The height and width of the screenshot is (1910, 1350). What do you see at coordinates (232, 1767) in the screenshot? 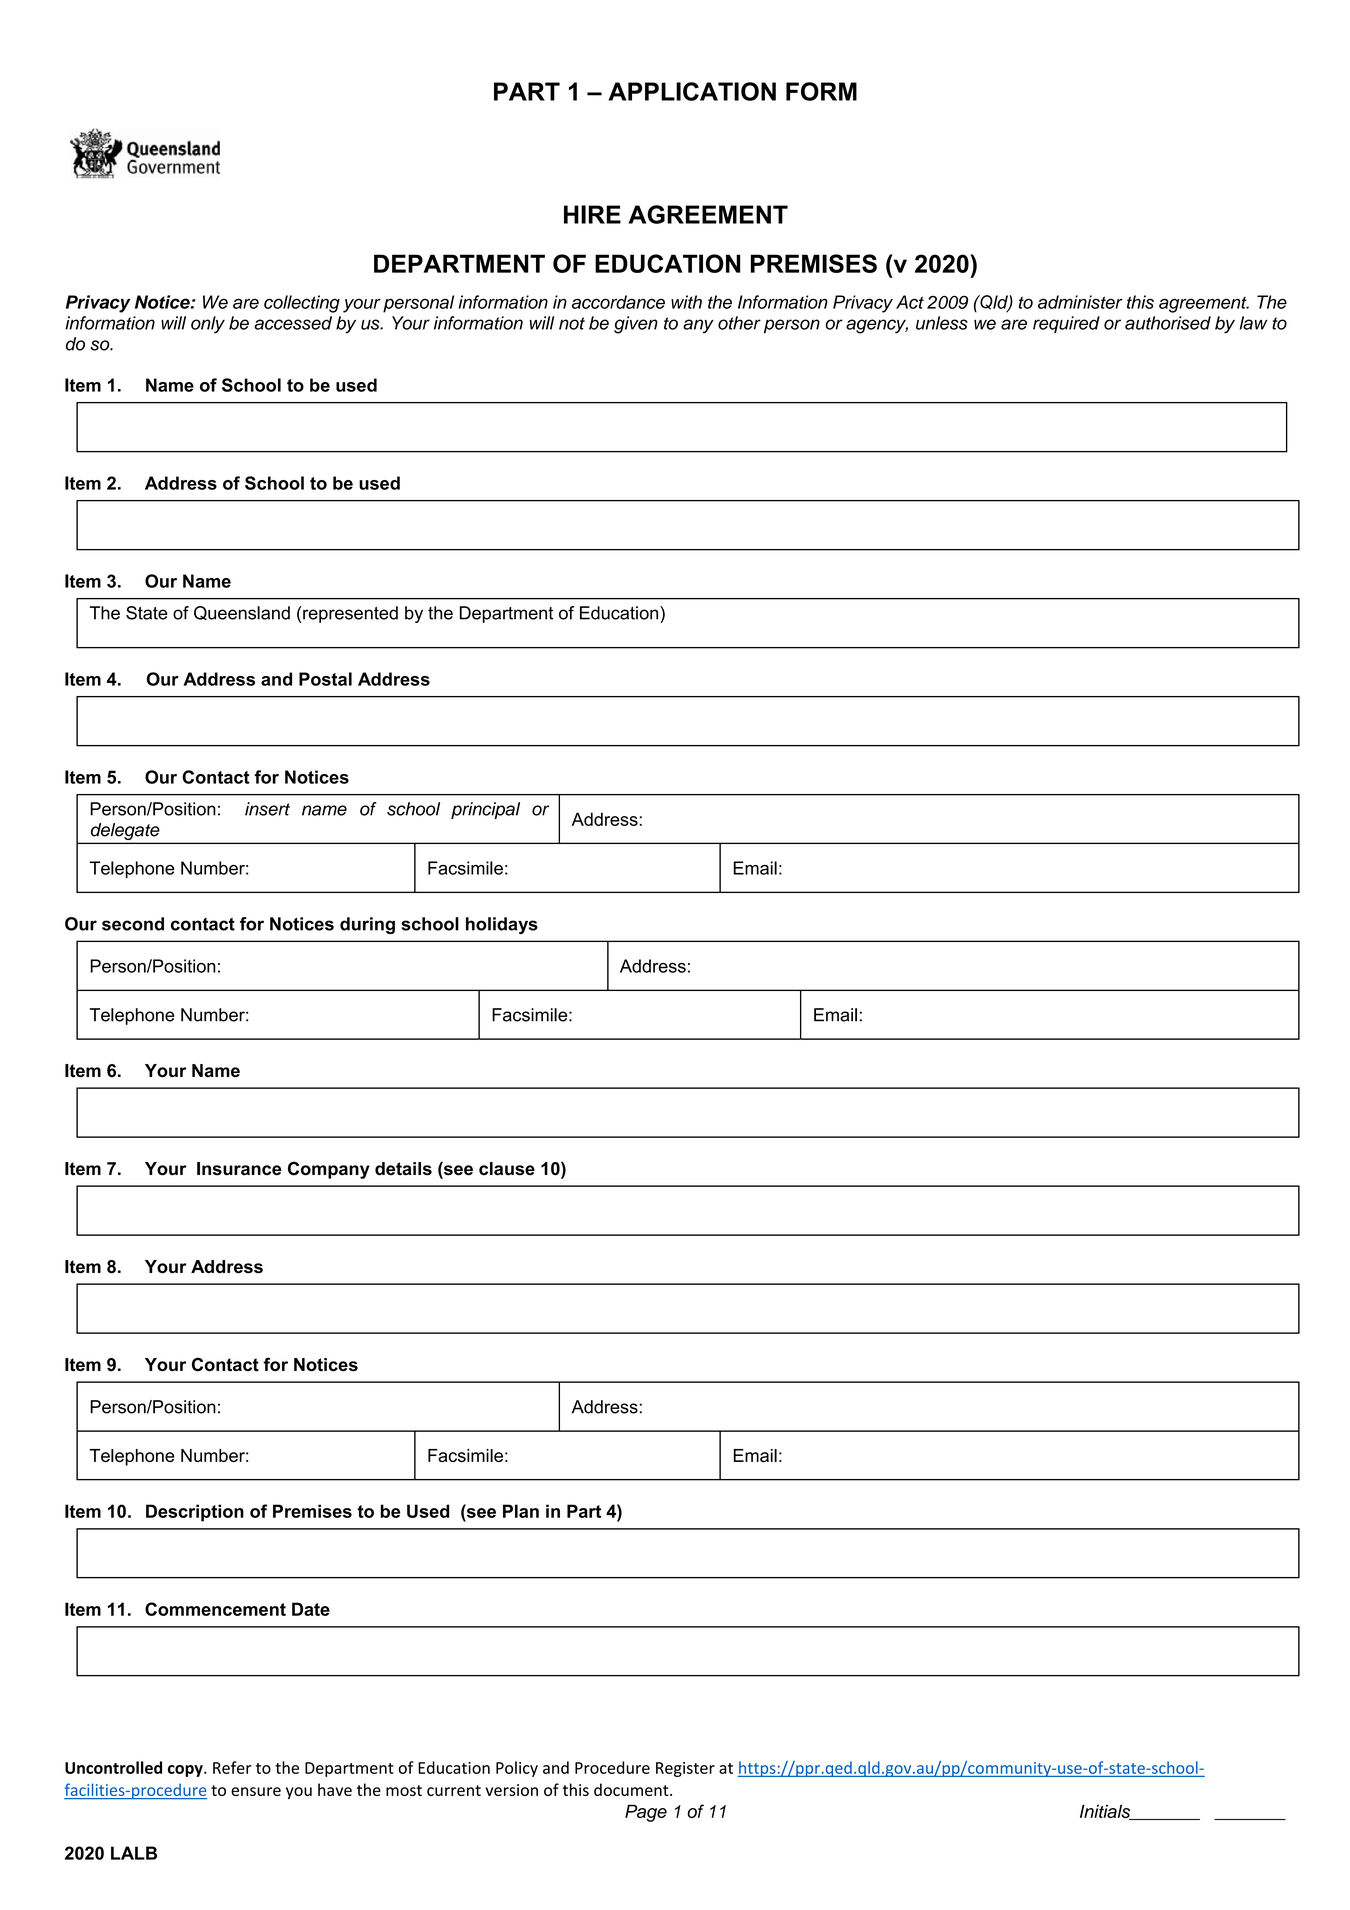
I see `Refer` at bounding box center [232, 1767].
